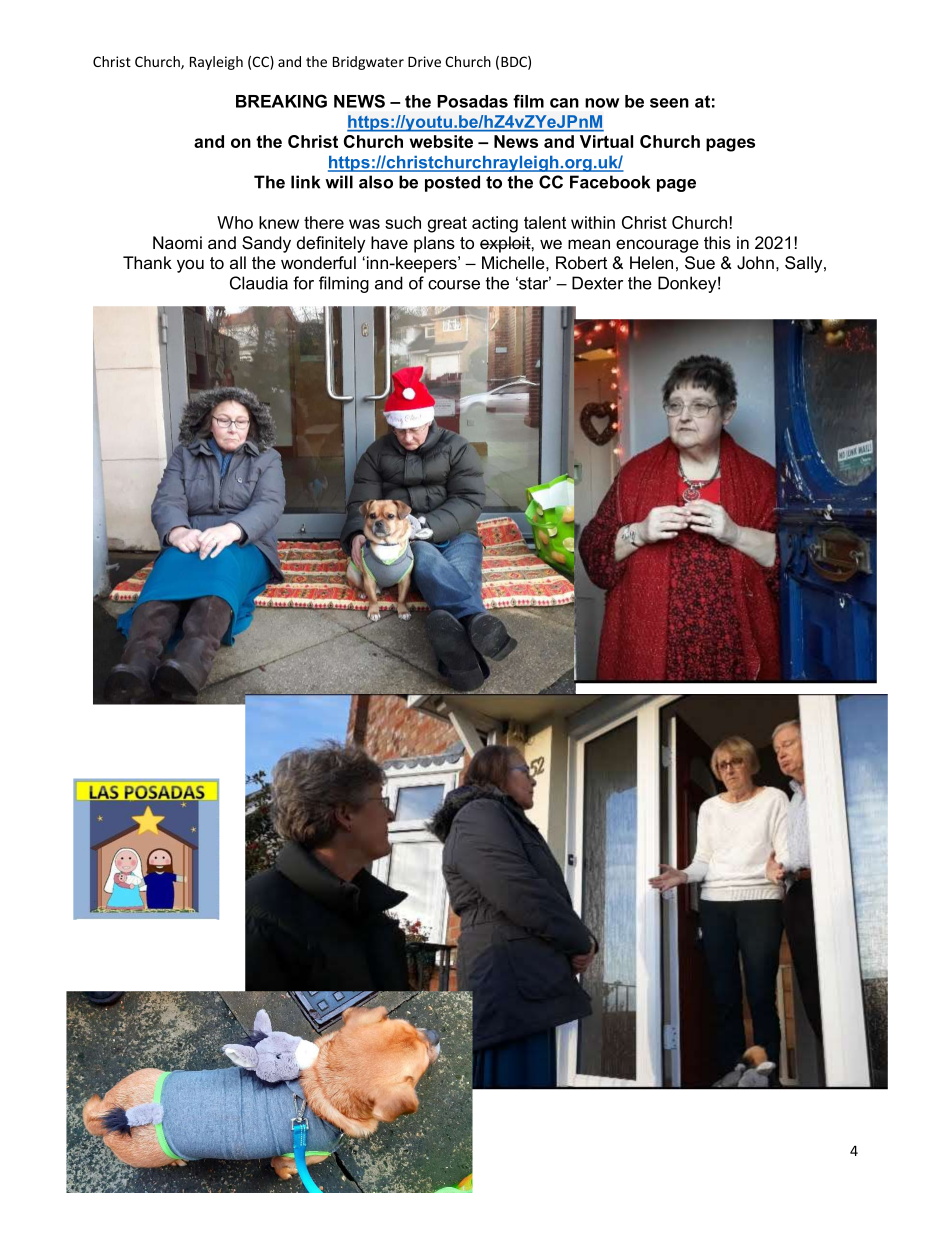  Describe the element at coordinates (669, 103) in the screenshot. I see `seen` at that location.
